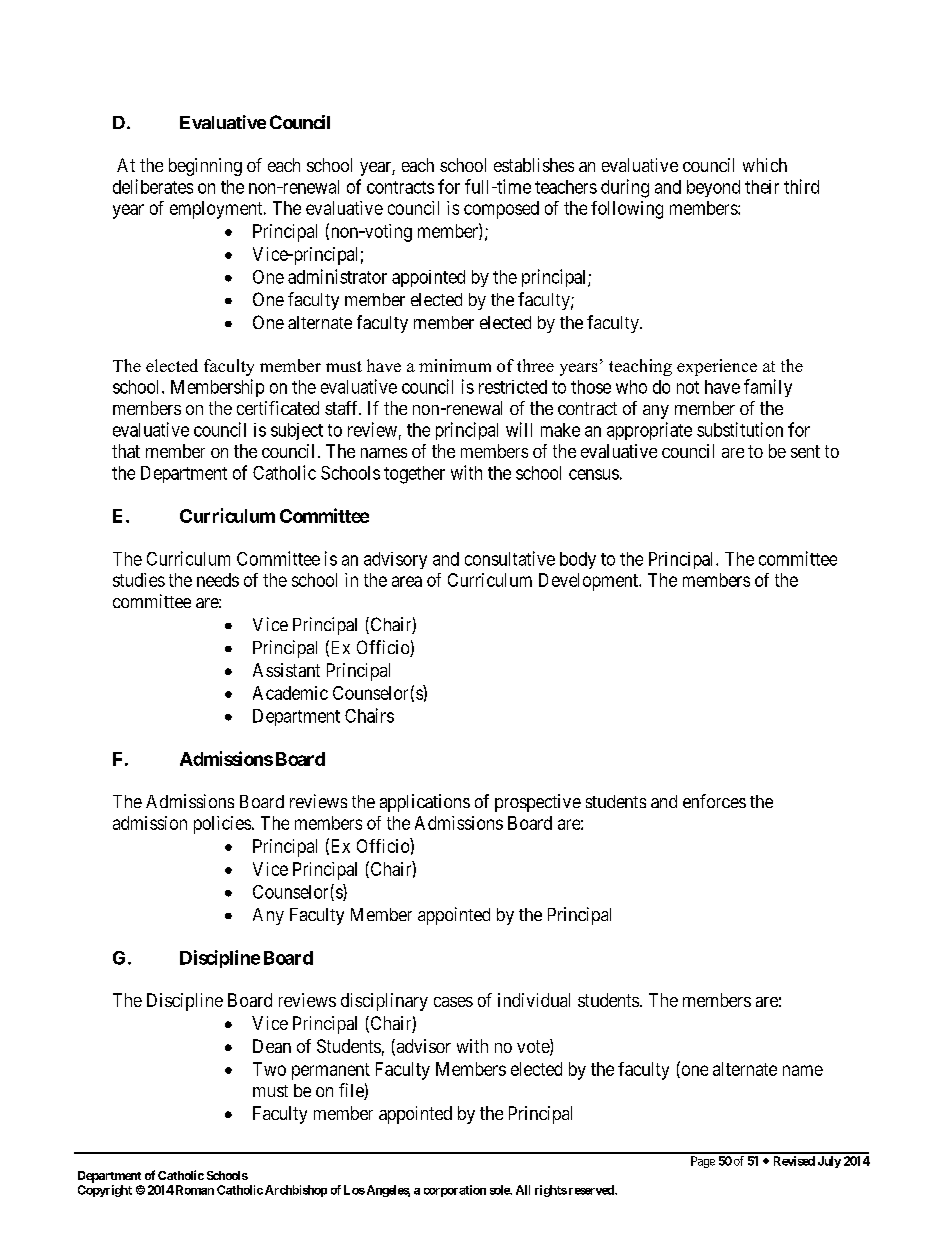  I want to click on corporation, so click(455, 1191).
